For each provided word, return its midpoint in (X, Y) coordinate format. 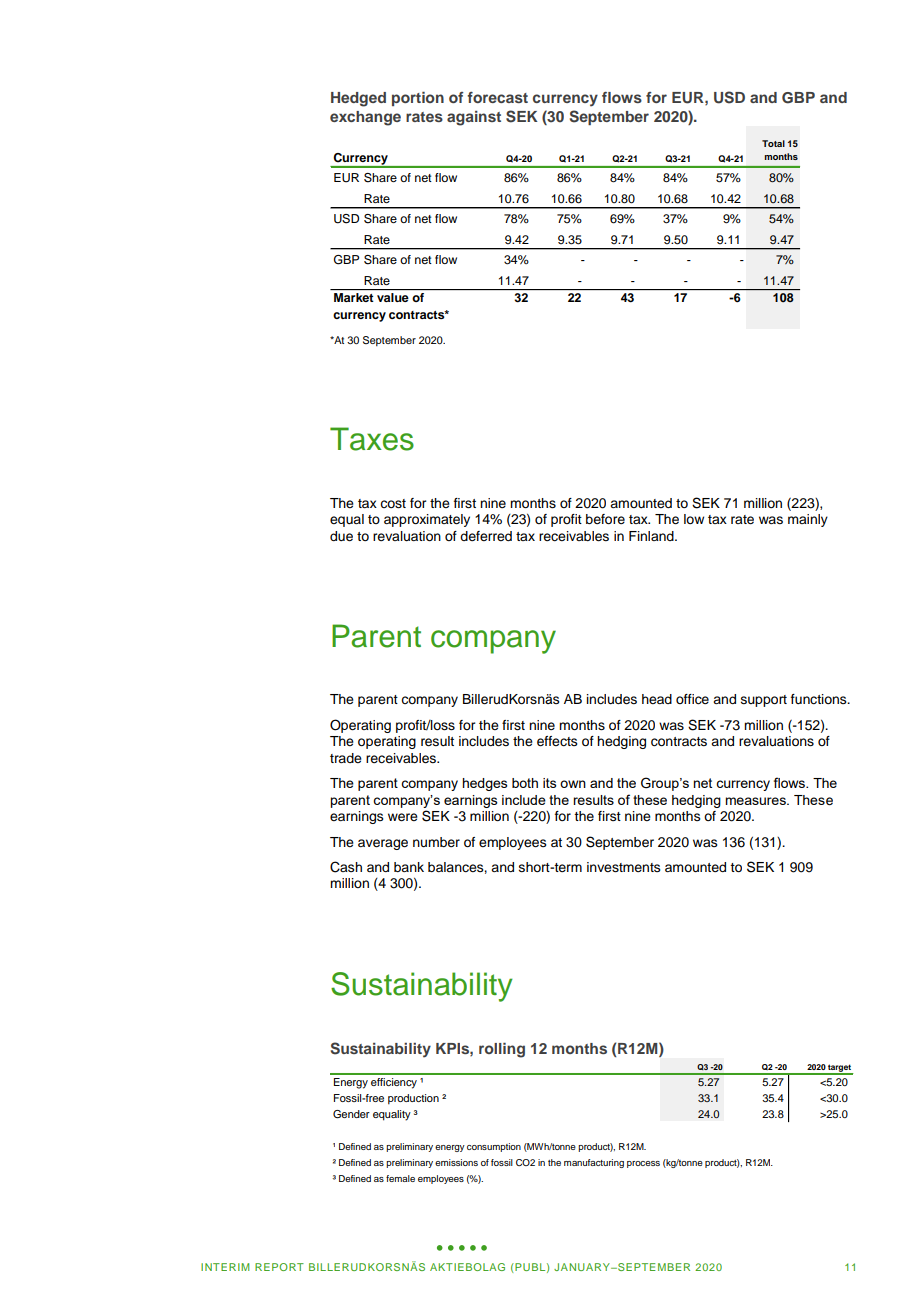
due (341, 536)
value (392, 297)
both (525, 783)
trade (346, 758)
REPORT (279, 1267)
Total (773, 143)
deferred (486, 536)
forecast (497, 97)
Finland (652, 536)
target (839, 1069)
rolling (502, 1050)
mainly (808, 520)
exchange (365, 118)
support (764, 701)
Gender (351, 1114)
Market (353, 297)
